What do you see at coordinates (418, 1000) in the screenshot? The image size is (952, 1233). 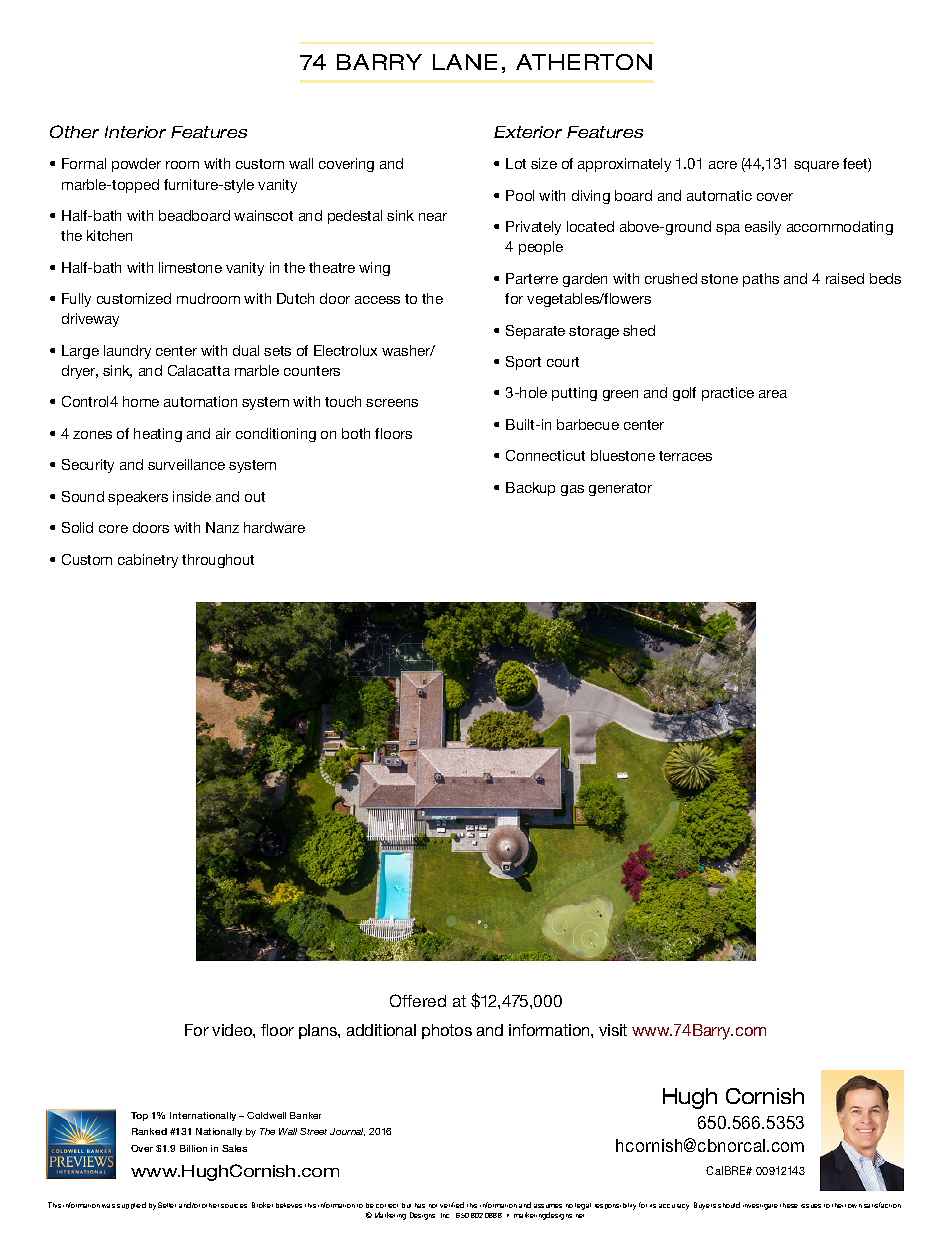 I see `Offered` at bounding box center [418, 1000].
